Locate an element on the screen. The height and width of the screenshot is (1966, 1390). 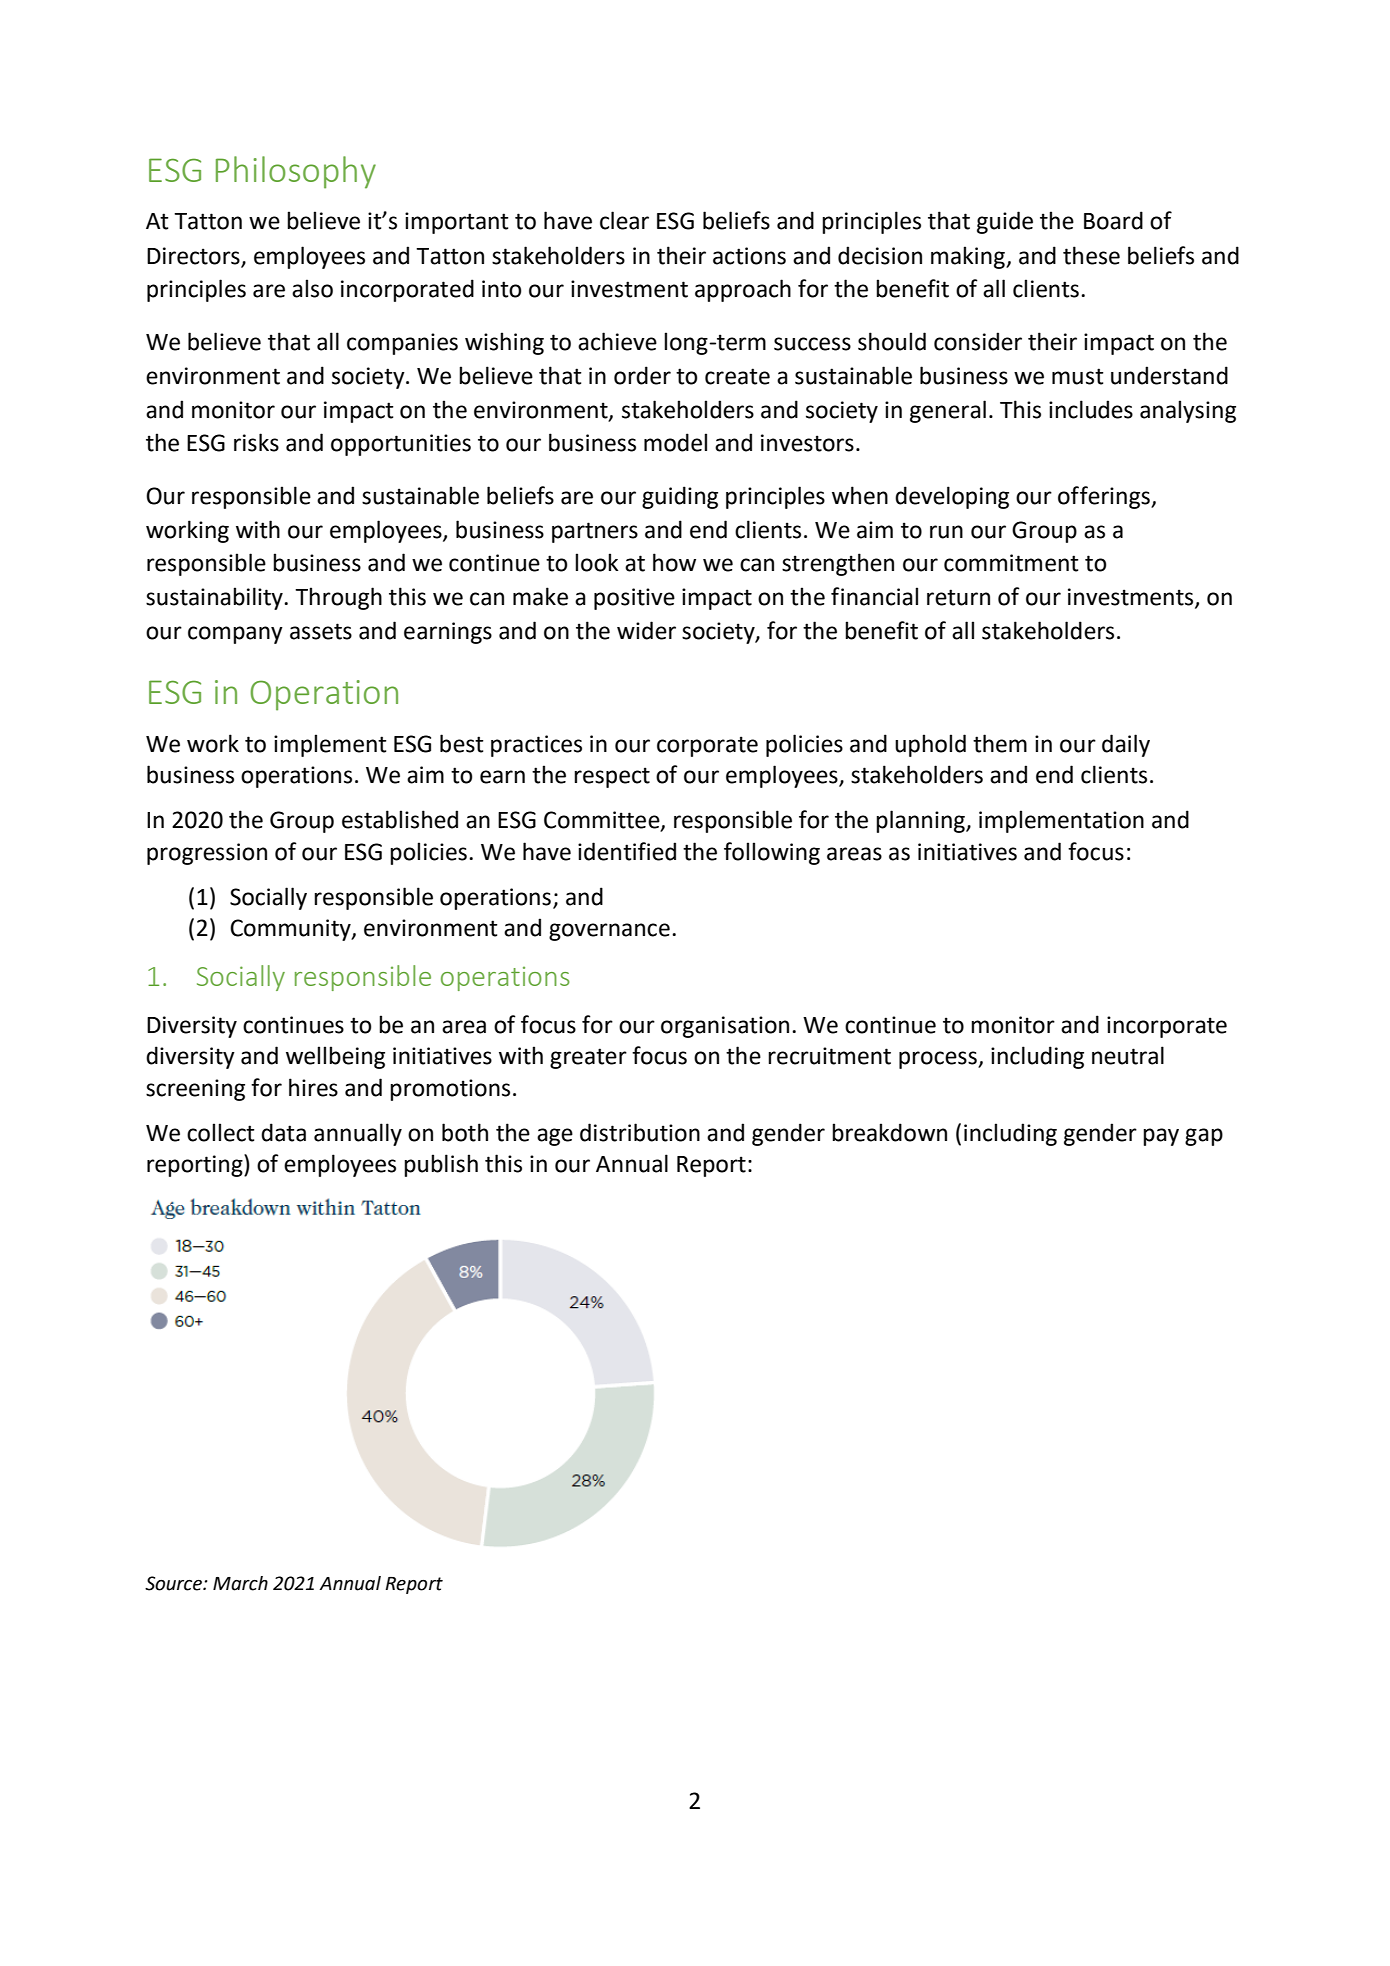
Source is located at coordinates (174, 1583).
